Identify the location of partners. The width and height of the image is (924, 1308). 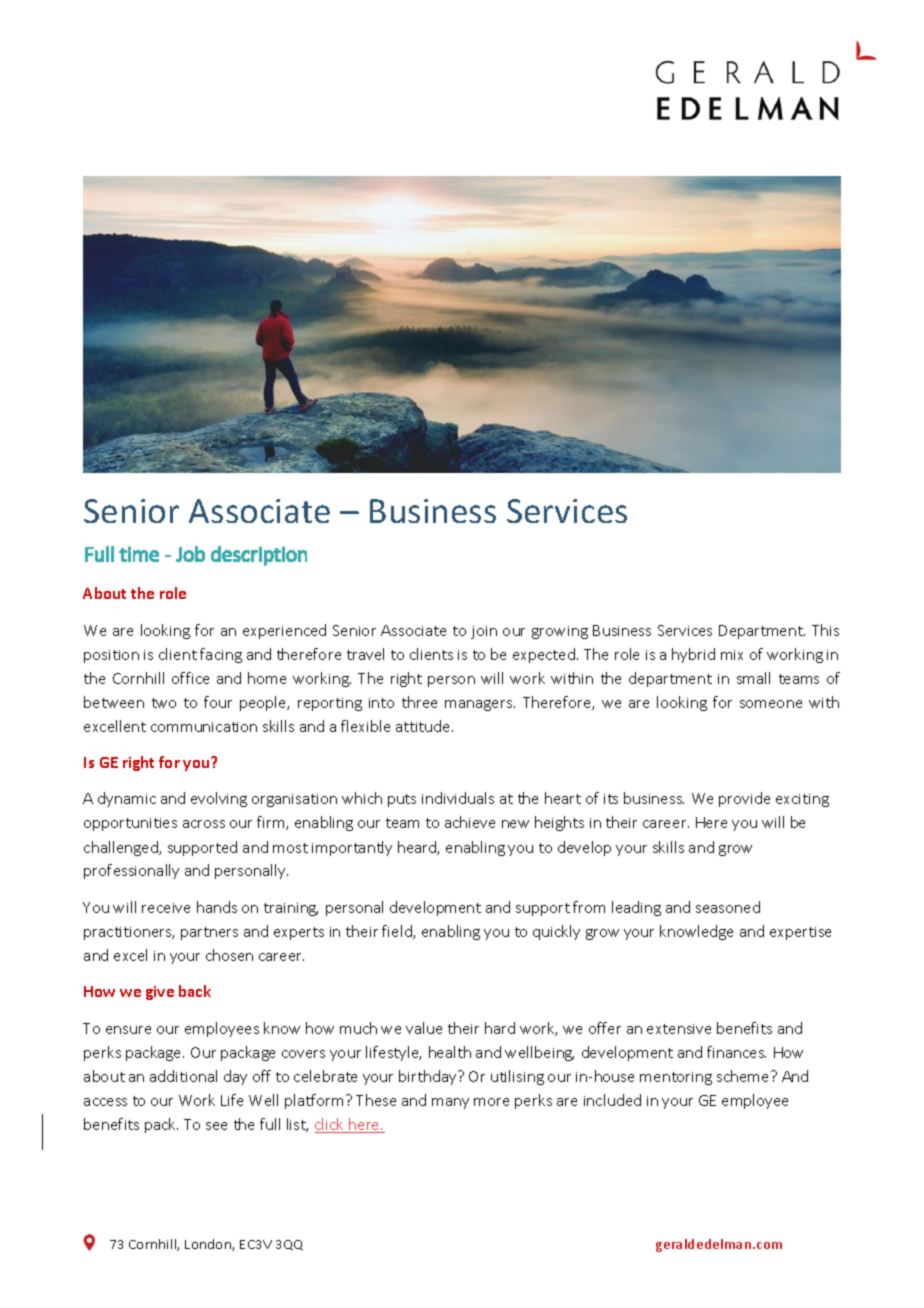
(209, 933).
